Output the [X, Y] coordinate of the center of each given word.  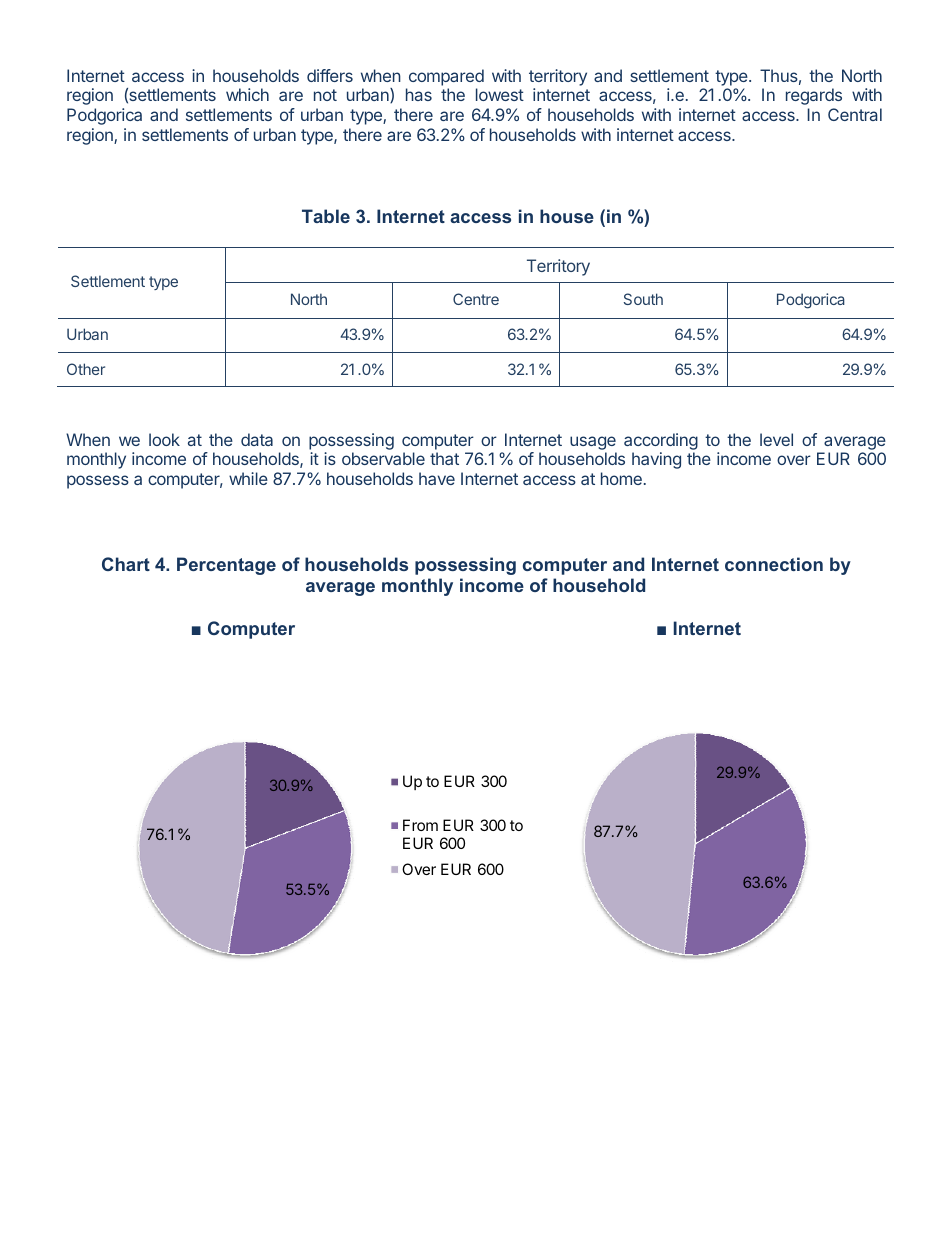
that [444, 458]
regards [814, 96]
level [776, 439]
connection [774, 564]
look [164, 439]
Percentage [226, 566]
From [420, 825]
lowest [500, 94]
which [247, 94]
